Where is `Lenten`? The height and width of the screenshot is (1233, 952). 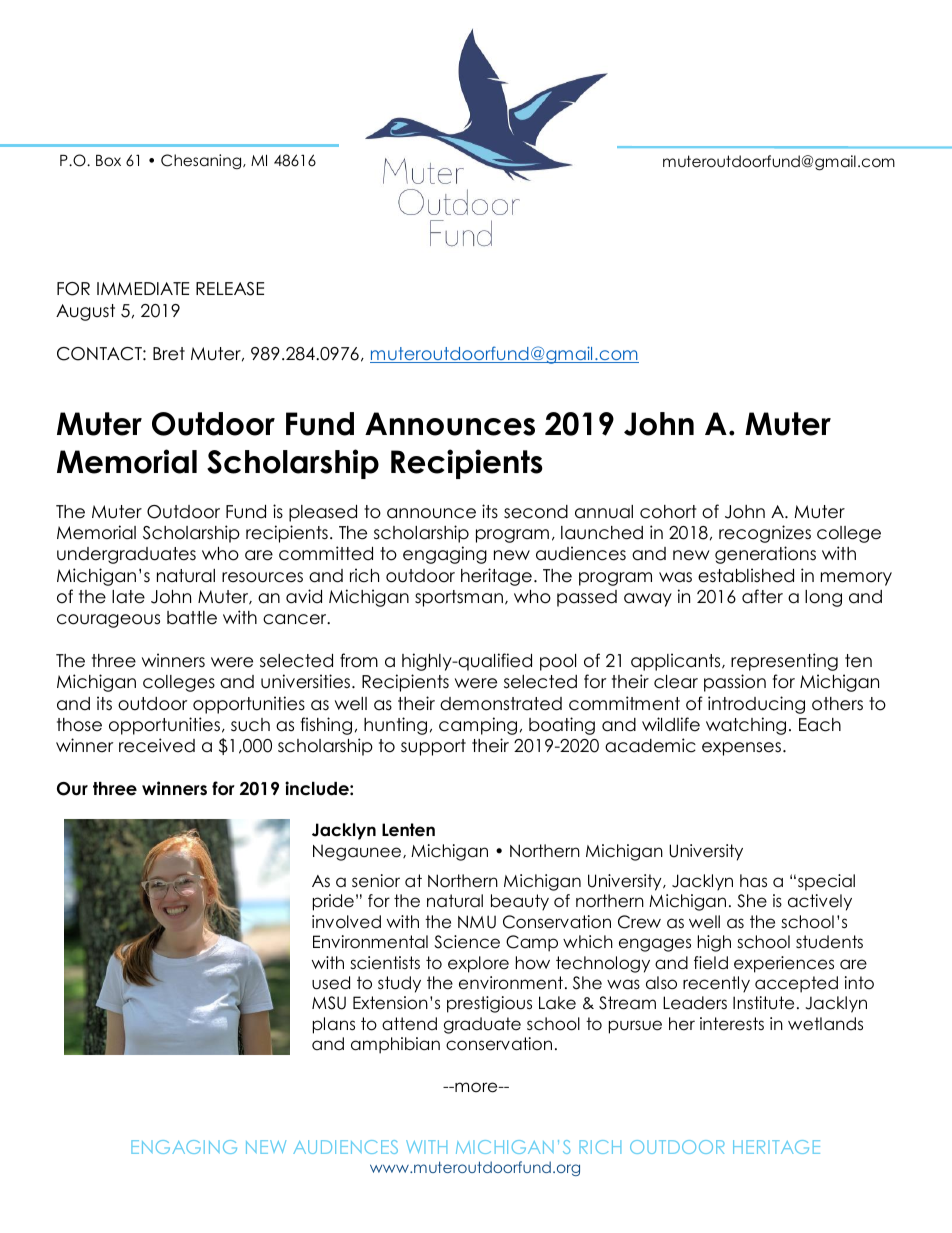
Lenten is located at coordinates (408, 830).
